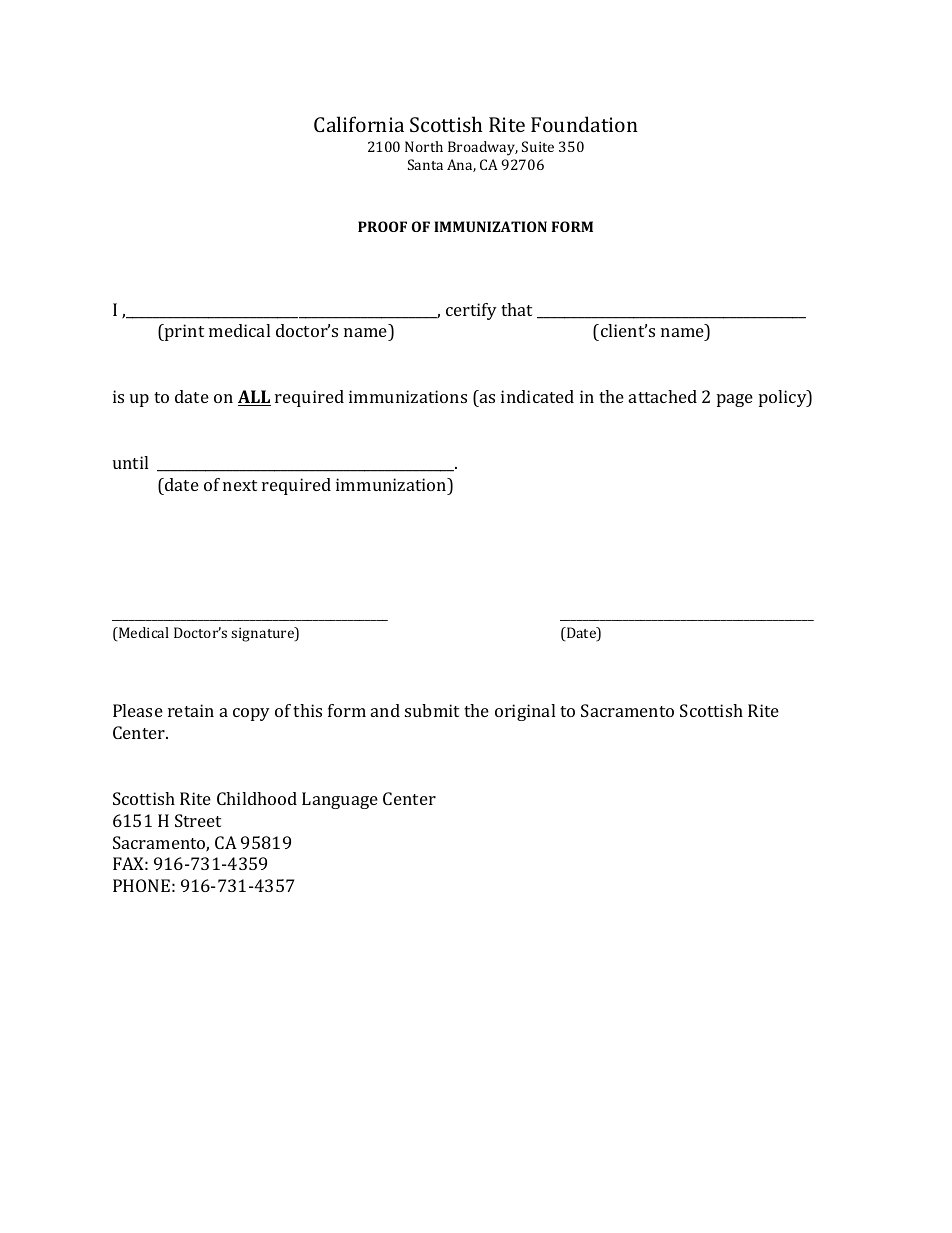 This image has height=1233, width=952. Describe the element at coordinates (191, 710) in the image. I see `retain` at that location.
